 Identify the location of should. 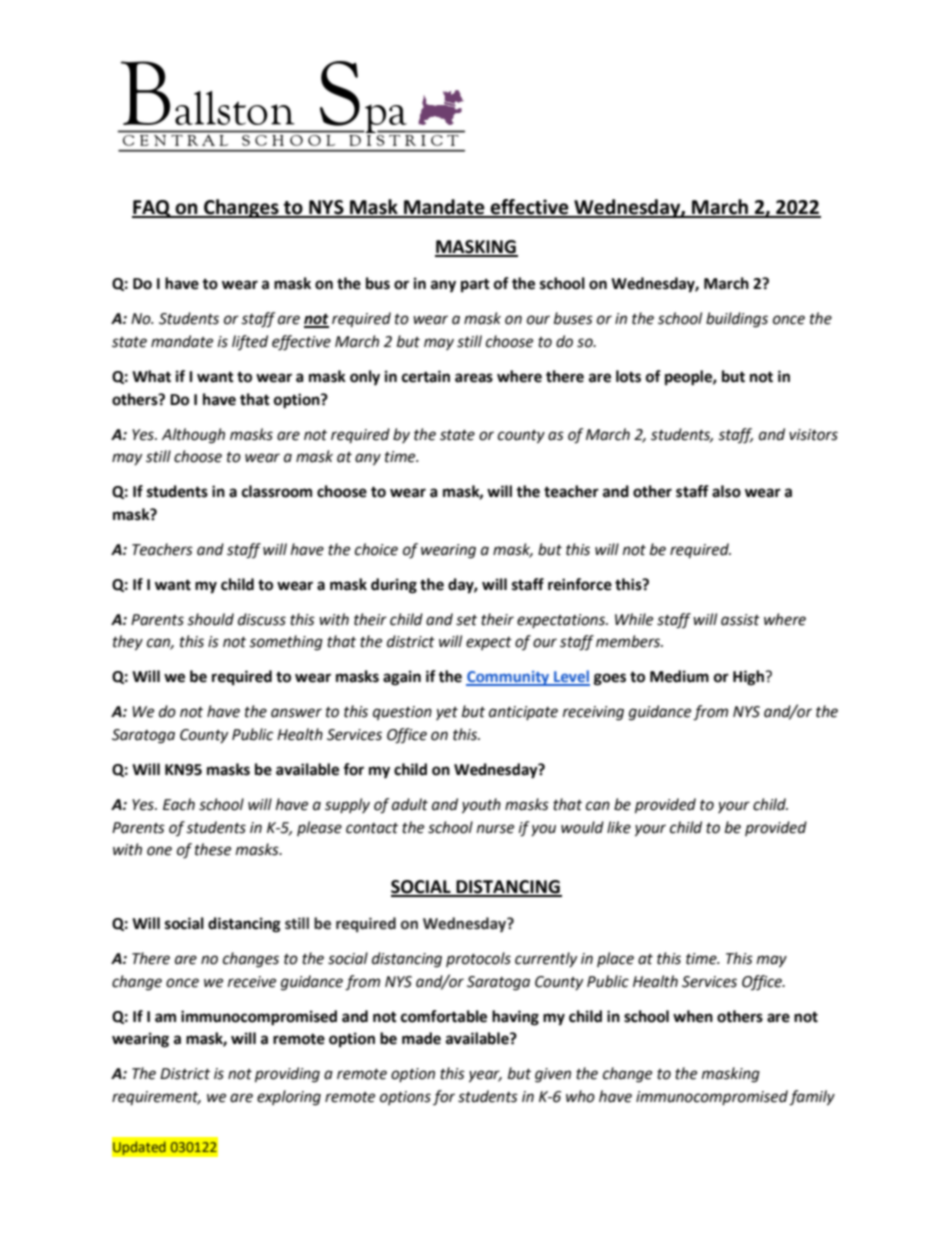
(210, 619).
